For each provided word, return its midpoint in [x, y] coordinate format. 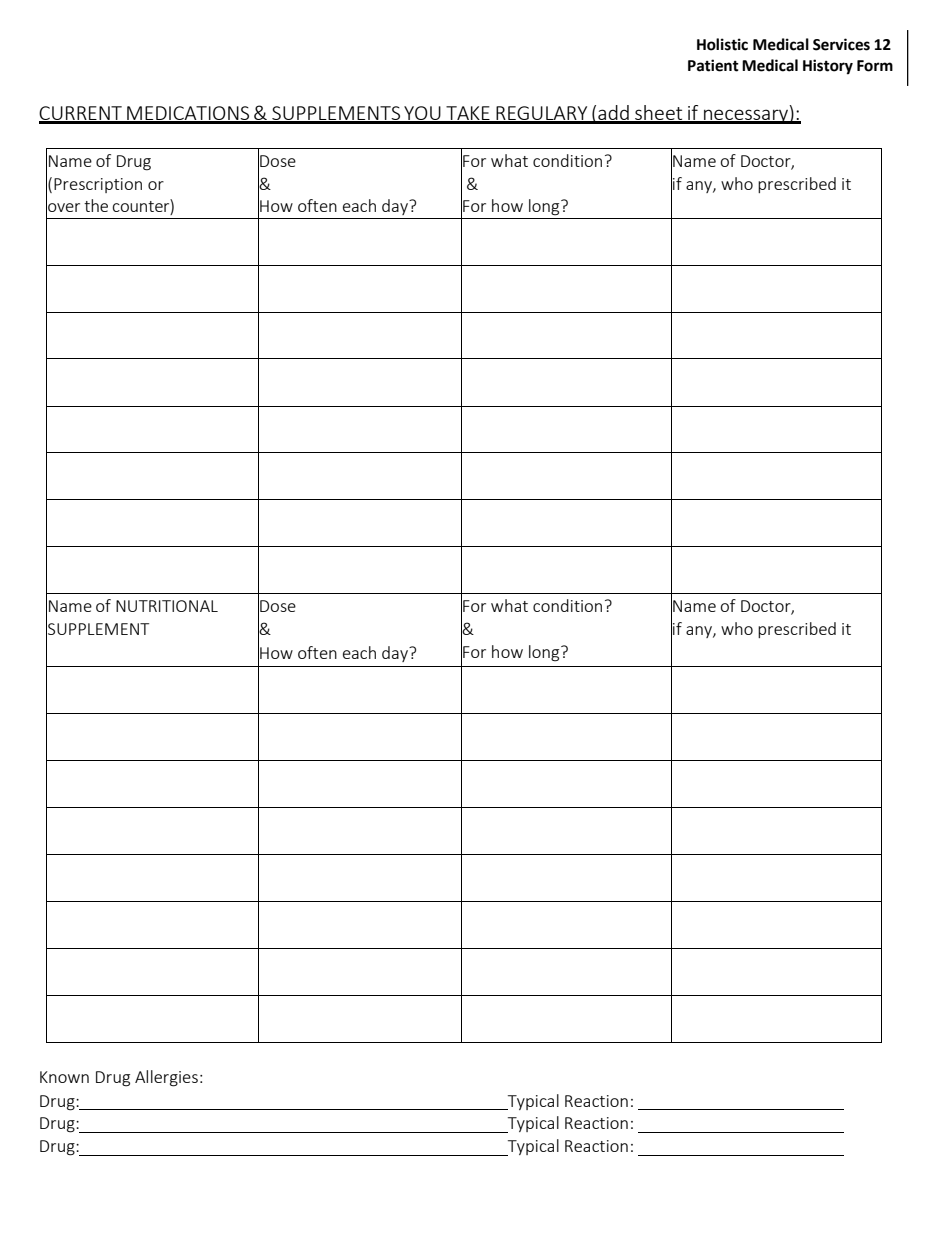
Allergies [166, 1078]
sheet [659, 114]
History [828, 67]
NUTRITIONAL [167, 606]
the [96, 205]
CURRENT [81, 114]
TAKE [468, 114]
